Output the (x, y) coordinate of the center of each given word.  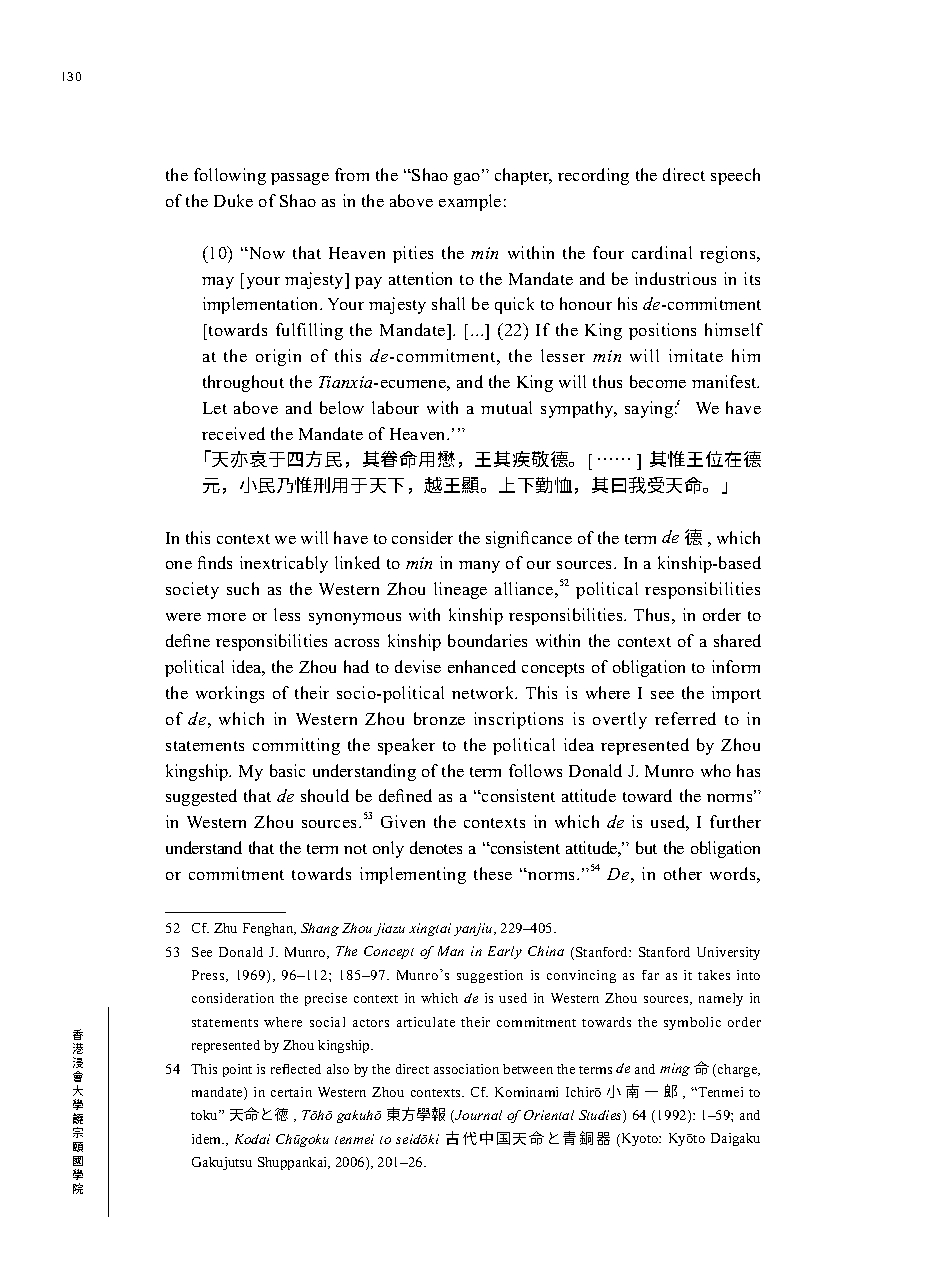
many (479, 567)
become (658, 381)
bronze (439, 718)
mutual (506, 407)
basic (287, 770)
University (728, 953)
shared (737, 640)
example (470, 202)
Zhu (225, 928)
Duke (233, 200)
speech (735, 176)
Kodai (252, 1139)
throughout (243, 383)
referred (685, 718)
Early (505, 952)
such (243, 588)
